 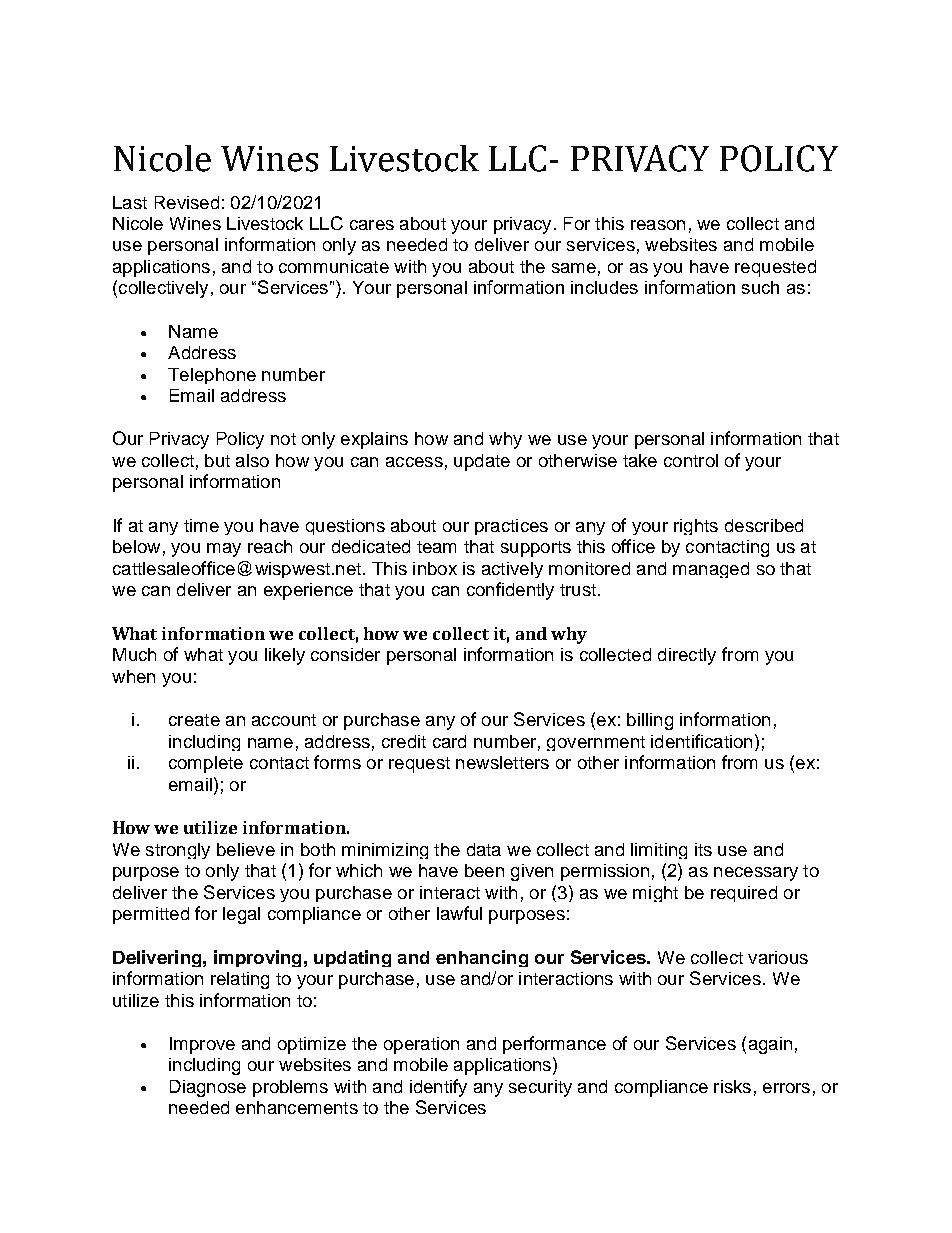 What do you see at coordinates (687, 656) in the image?
I see `directly` at bounding box center [687, 656].
